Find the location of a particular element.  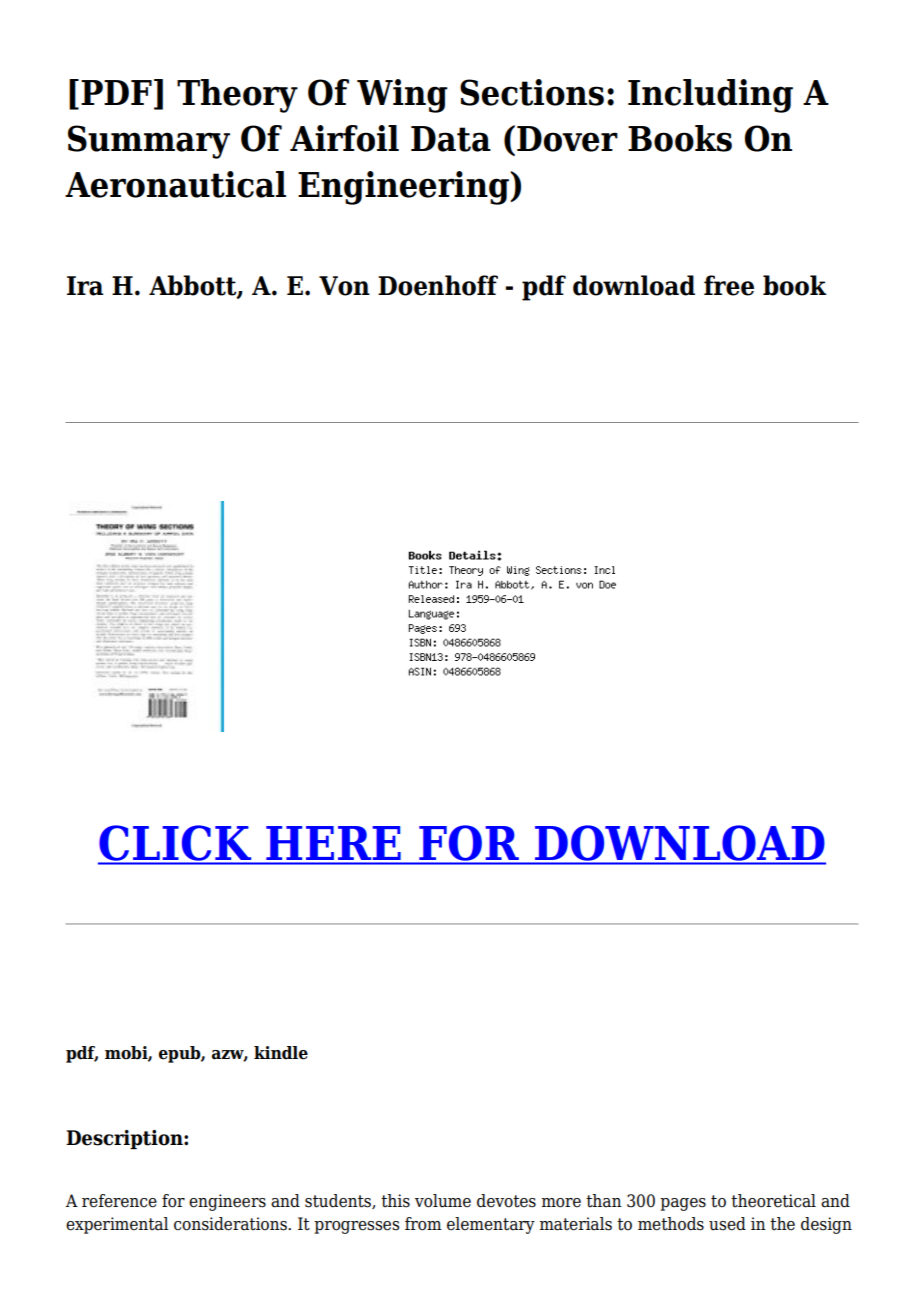

theoretical is located at coordinates (773, 1201).
